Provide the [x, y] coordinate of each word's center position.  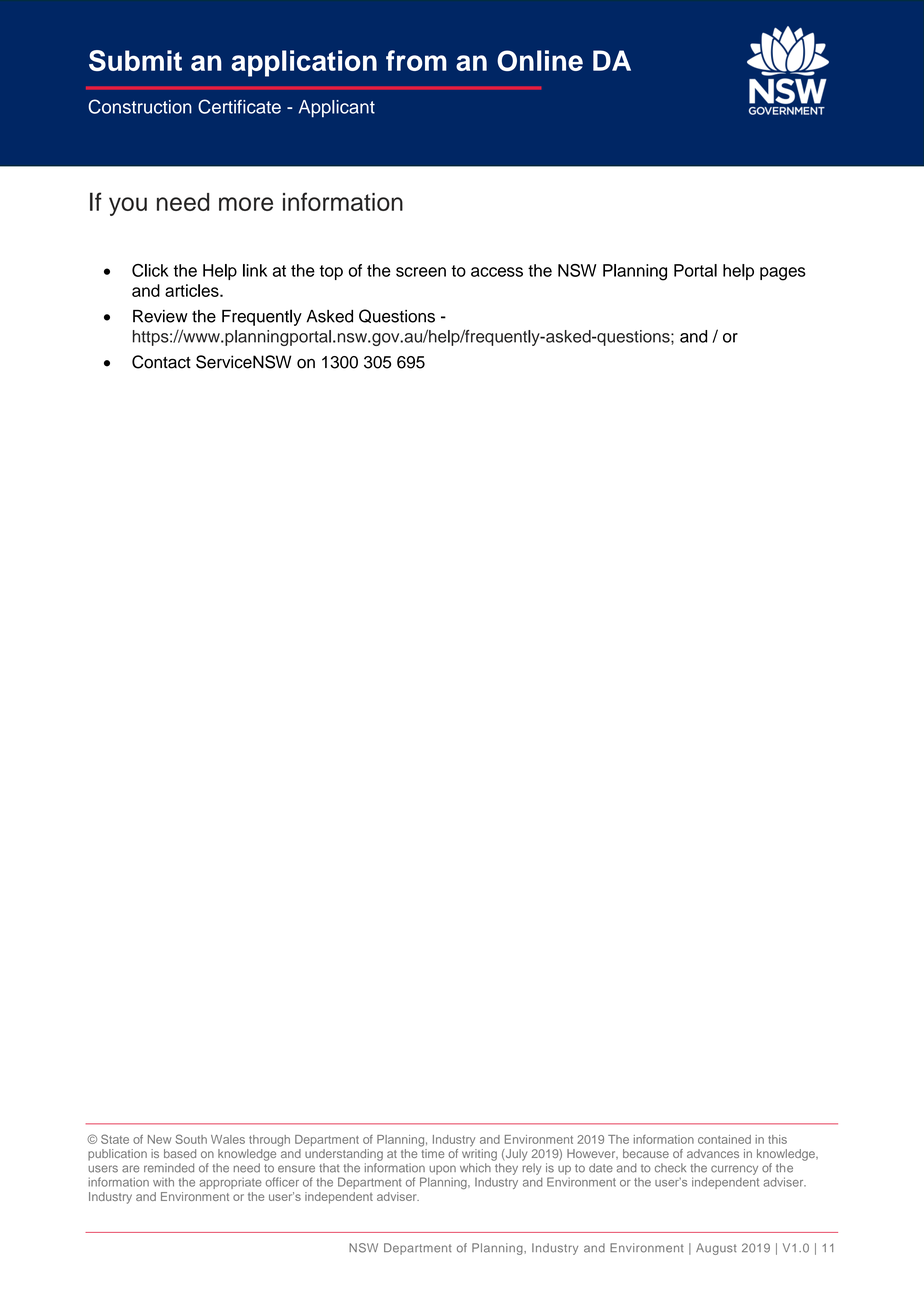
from [416, 60]
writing [479, 1155]
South [191, 1139]
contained [724, 1139]
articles [193, 290]
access [497, 272]
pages [783, 274]
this [777, 1139]
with [163, 1182]
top [331, 272]
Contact [161, 362]
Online [540, 60]
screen [421, 272]
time [433, 1153]
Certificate [239, 106]
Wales [228, 1139]
